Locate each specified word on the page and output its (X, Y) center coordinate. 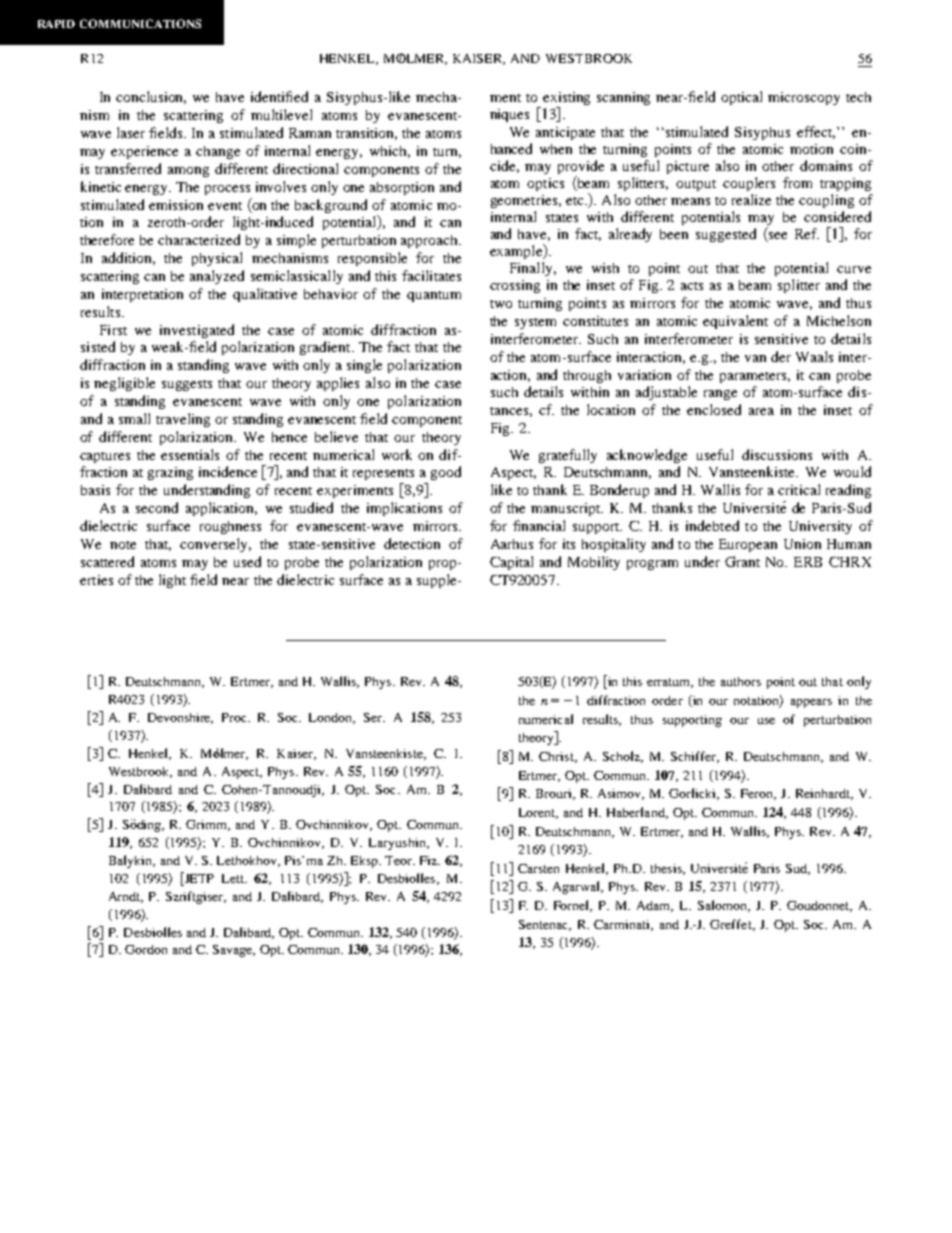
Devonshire (180, 718)
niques (509, 115)
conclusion (151, 97)
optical (741, 98)
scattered (107, 561)
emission (176, 205)
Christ (557, 757)
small (134, 418)
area (761, 411)
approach (430, 241)
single (364, 366)
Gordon (146, 949)
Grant (742, 561)
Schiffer (694, 757)
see (776, 237)
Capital (511, 563)
